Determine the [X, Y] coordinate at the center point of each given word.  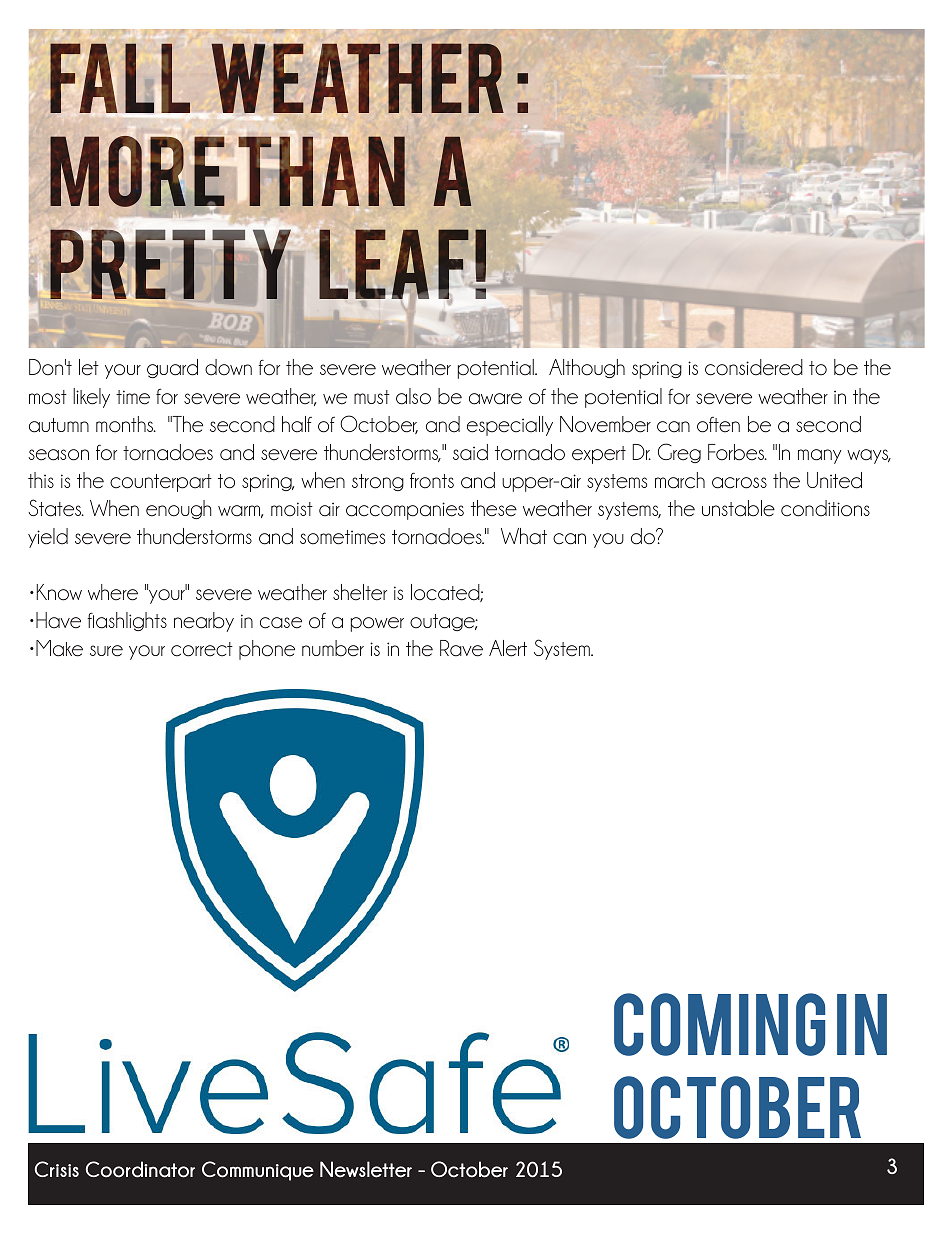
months [126, 424]
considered [754, 367]
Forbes [737, 452]
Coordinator [140, 1169]
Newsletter [366, 1169]
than [322, 171]
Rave [461, 648]
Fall [120, 78]
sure [106, 651]
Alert [508, 648]
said [470, 452]
